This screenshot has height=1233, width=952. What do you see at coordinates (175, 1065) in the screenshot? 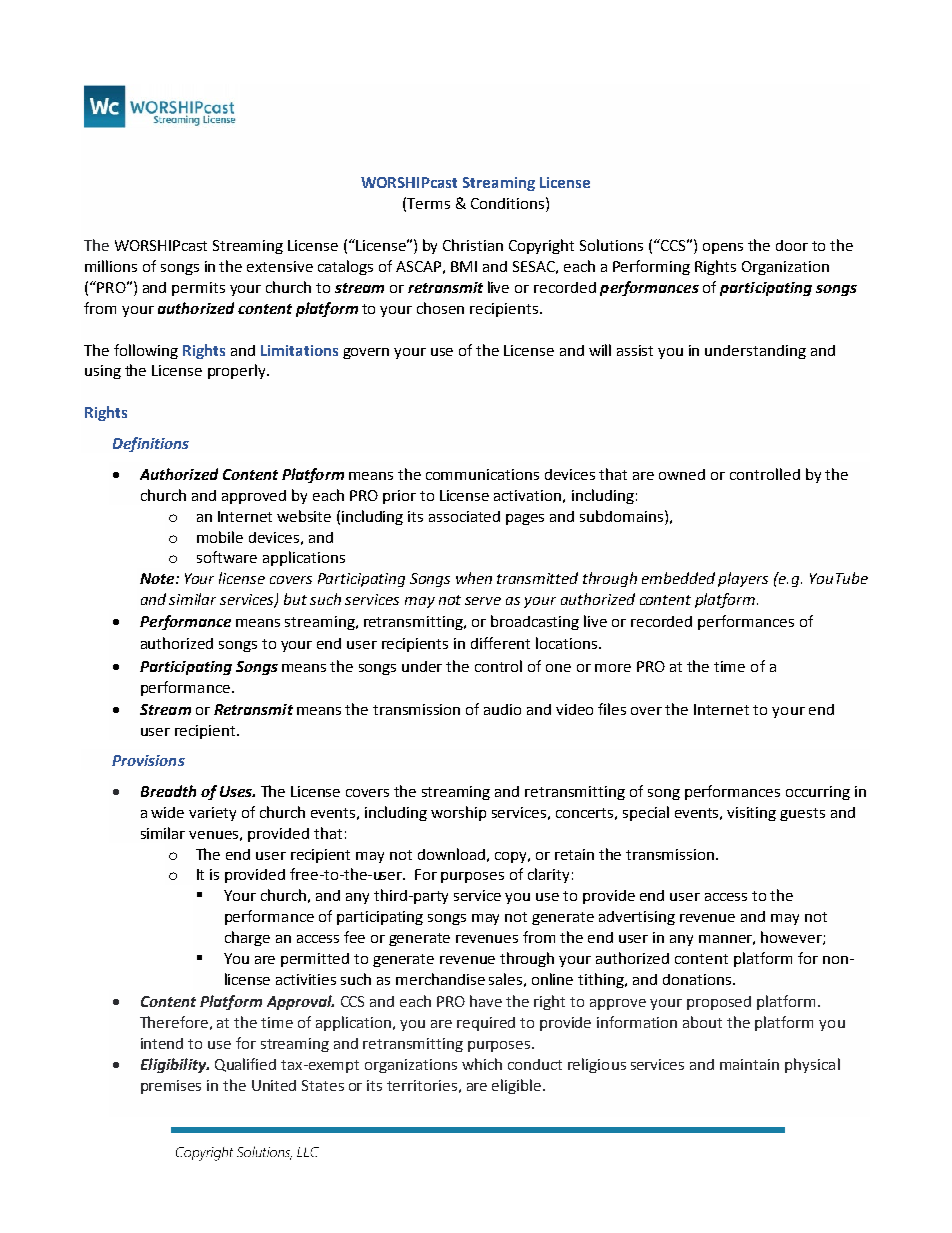
I see `Eligibility` at bounding box center [175, 1065].
